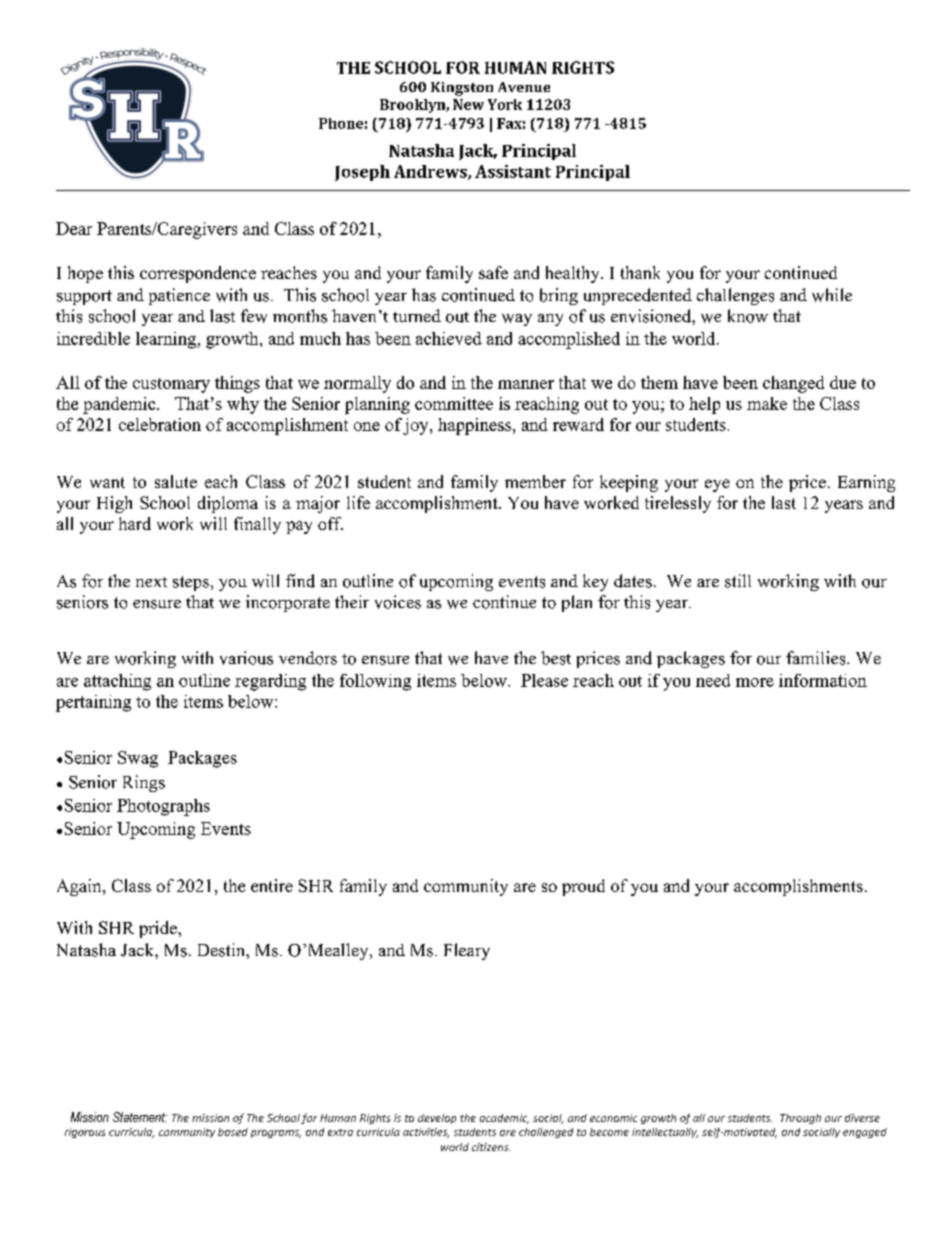 The image size is (952, 1233). I want to click on pride, so click(159, 929).
